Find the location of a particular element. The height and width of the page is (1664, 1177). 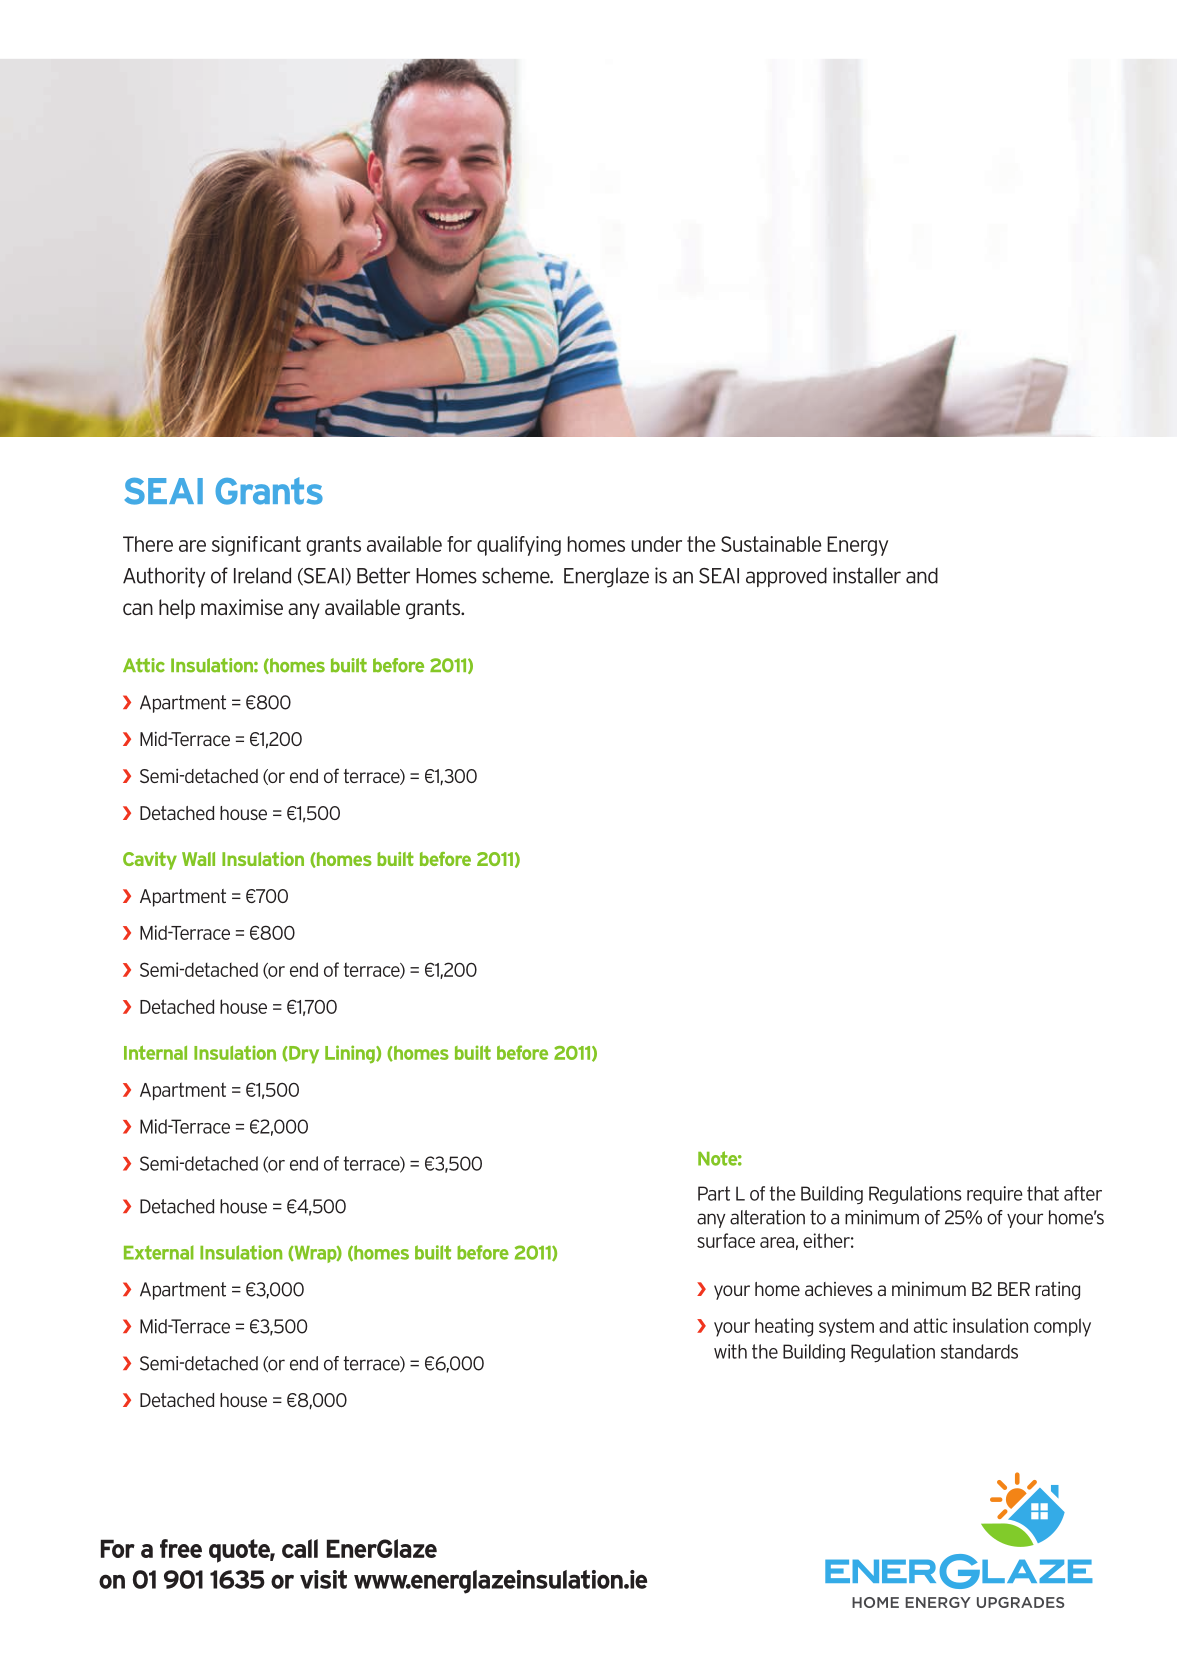

surface is located at coordinates (726, 1240).
